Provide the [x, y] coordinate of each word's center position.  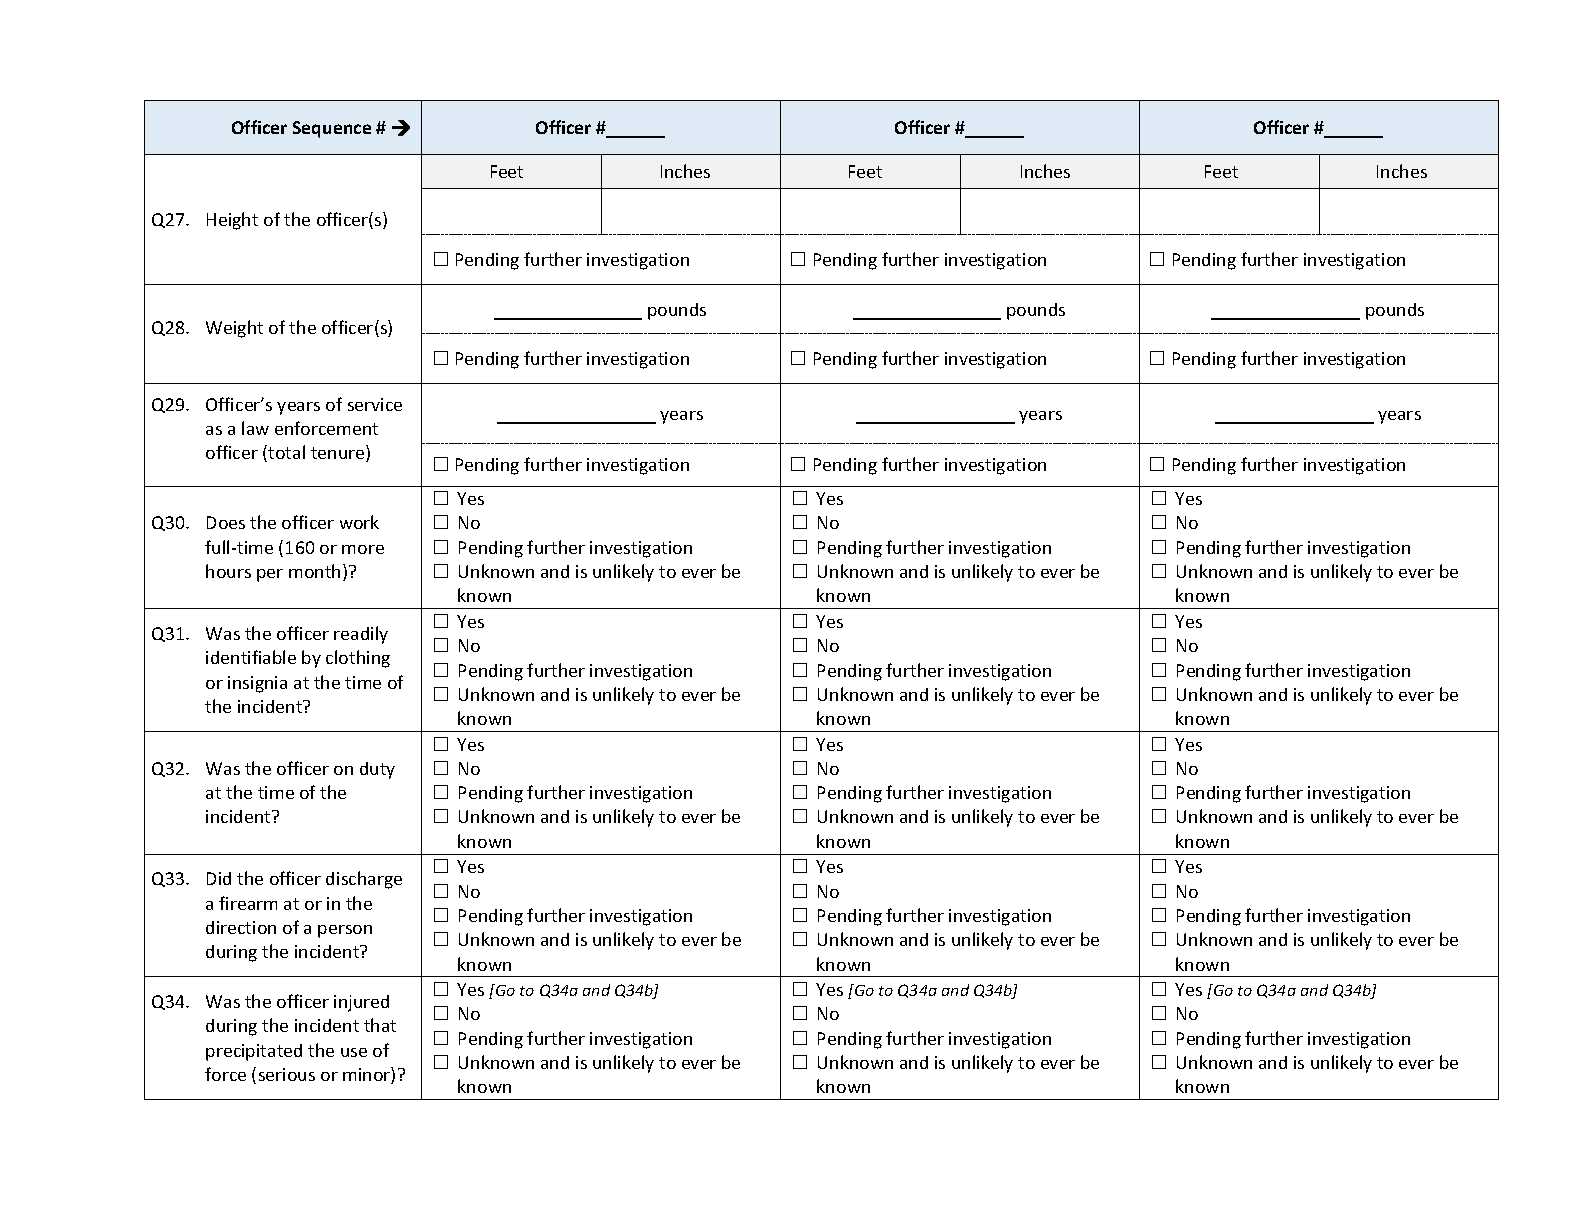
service [375, 404]
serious [287, 1074]
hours [228, 571]
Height [232, 221]
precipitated [254, 1052]
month [314, 571]
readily [361, 635]
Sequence [332, 129]
